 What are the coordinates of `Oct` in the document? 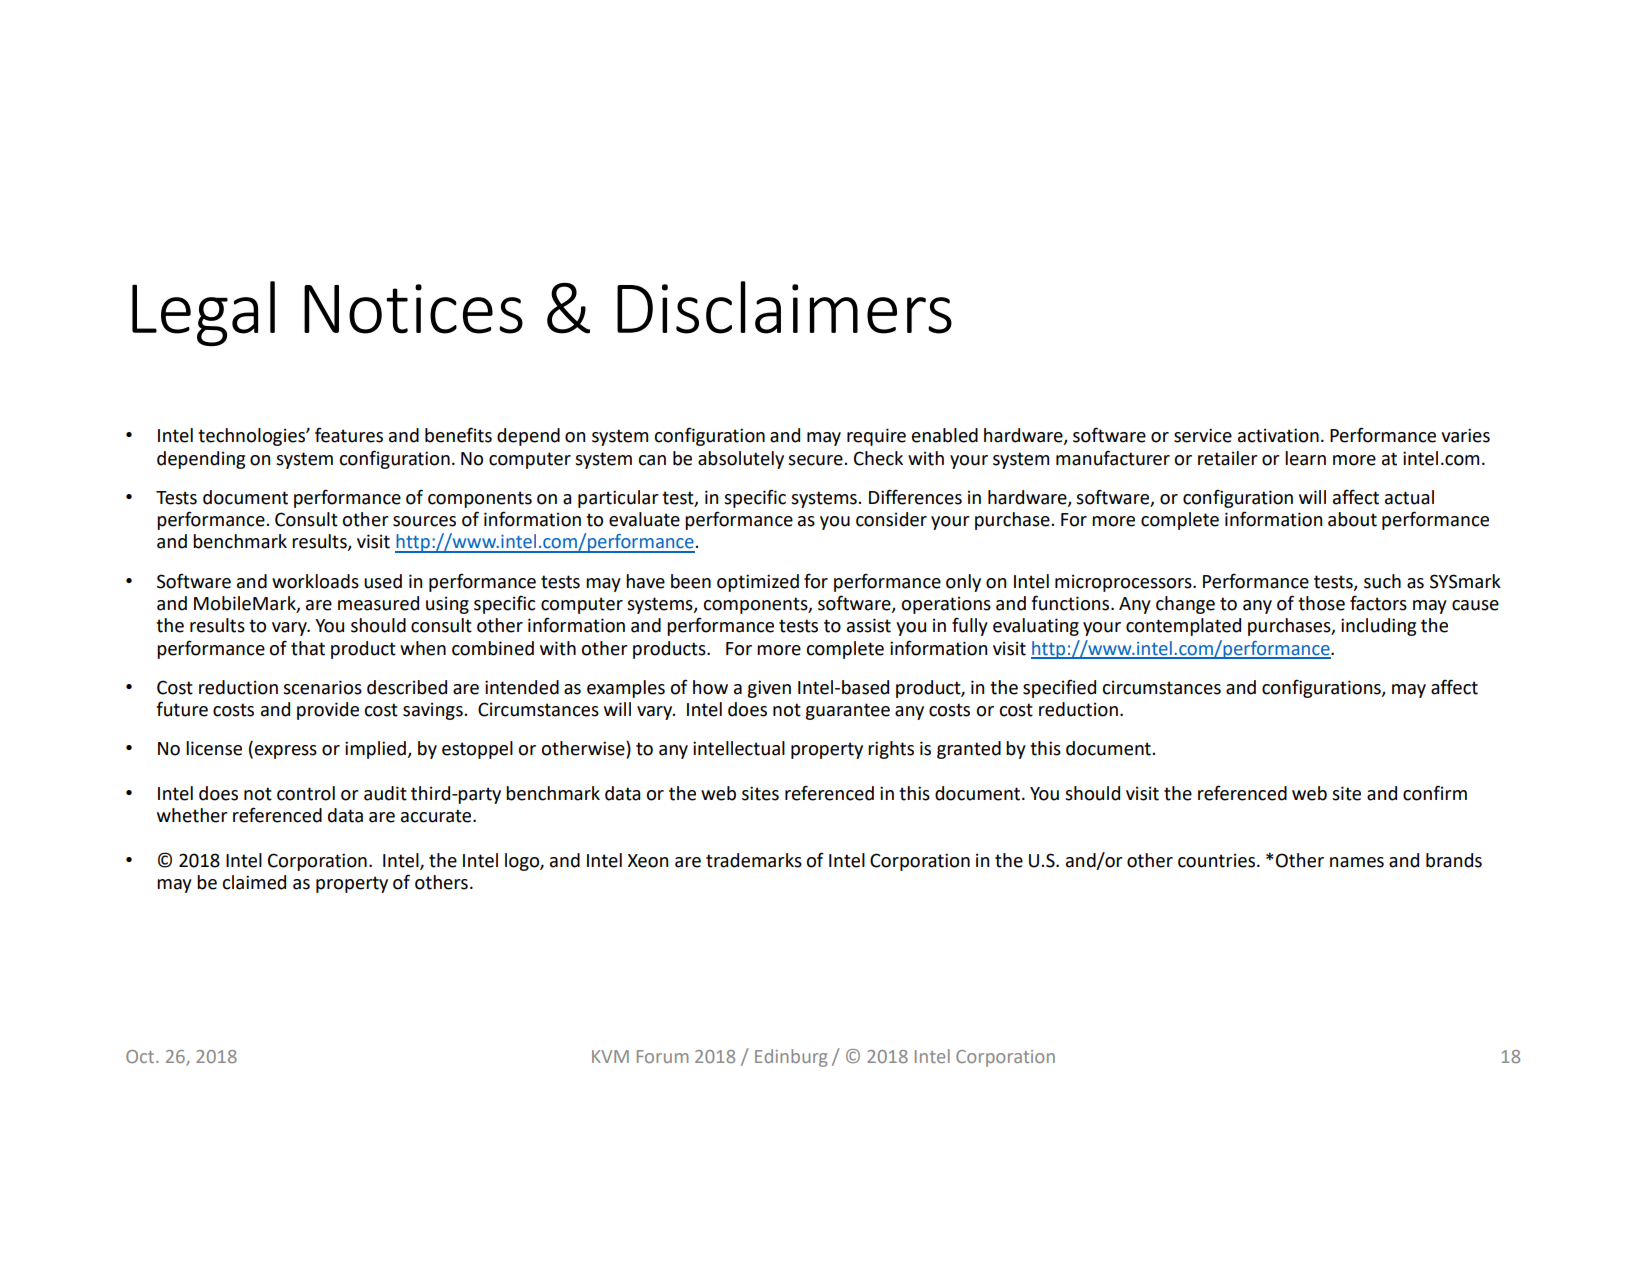 It's located at (141, 1056).
